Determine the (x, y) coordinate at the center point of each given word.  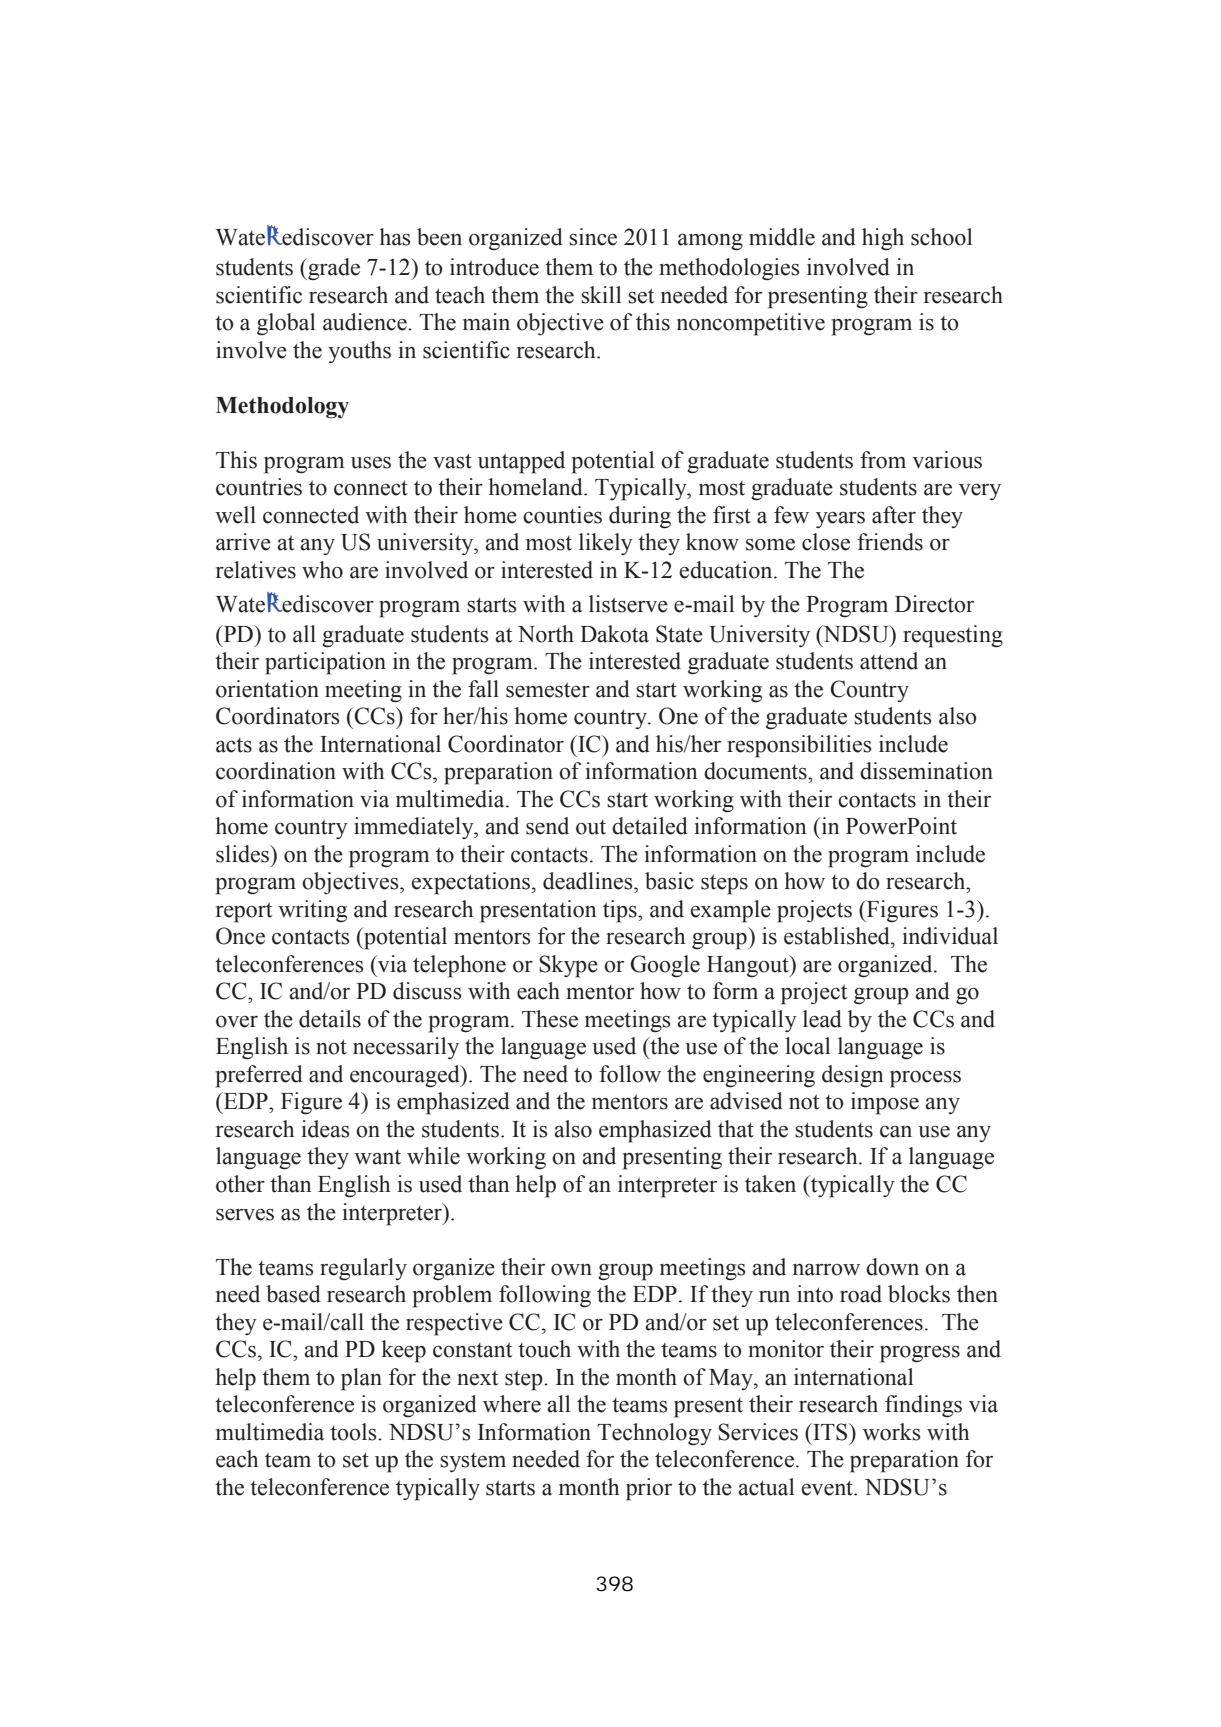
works (891, 1432)
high (883, 239)
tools (354, 1432)
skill (601, 295)
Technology (654, 1434)
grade (333, 269)
